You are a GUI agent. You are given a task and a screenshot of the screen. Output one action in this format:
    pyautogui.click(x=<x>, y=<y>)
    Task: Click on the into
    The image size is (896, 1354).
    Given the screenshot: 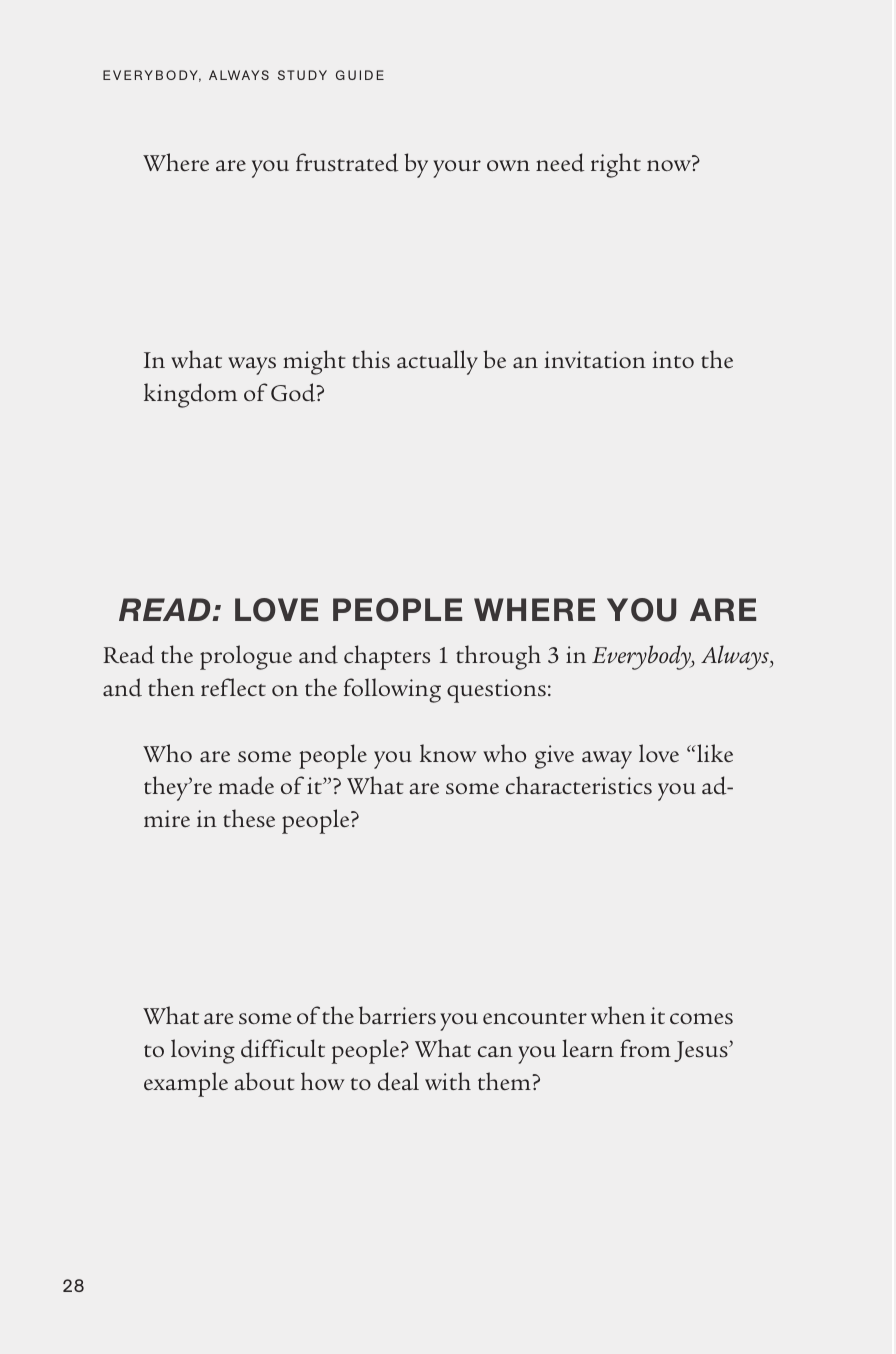 What is the action you would take?
    pyautogui.click(x=673, y=359)
